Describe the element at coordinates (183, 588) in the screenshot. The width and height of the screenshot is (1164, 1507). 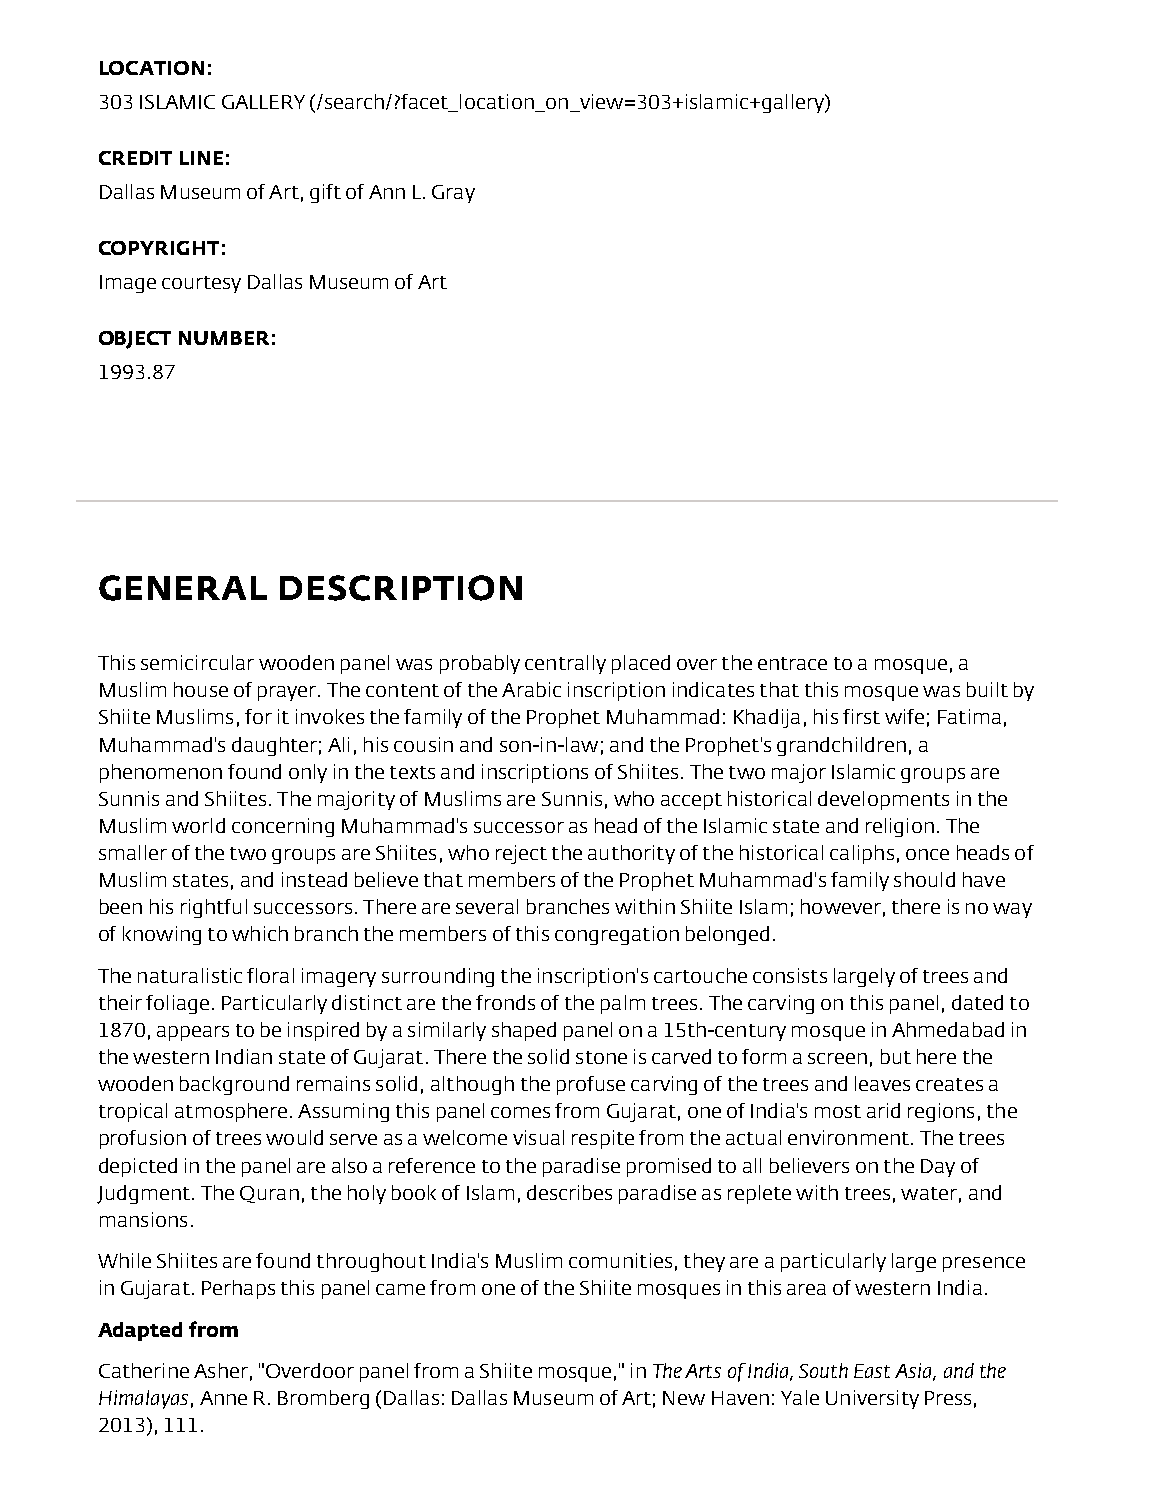
I see `GENERAL` at that location.
